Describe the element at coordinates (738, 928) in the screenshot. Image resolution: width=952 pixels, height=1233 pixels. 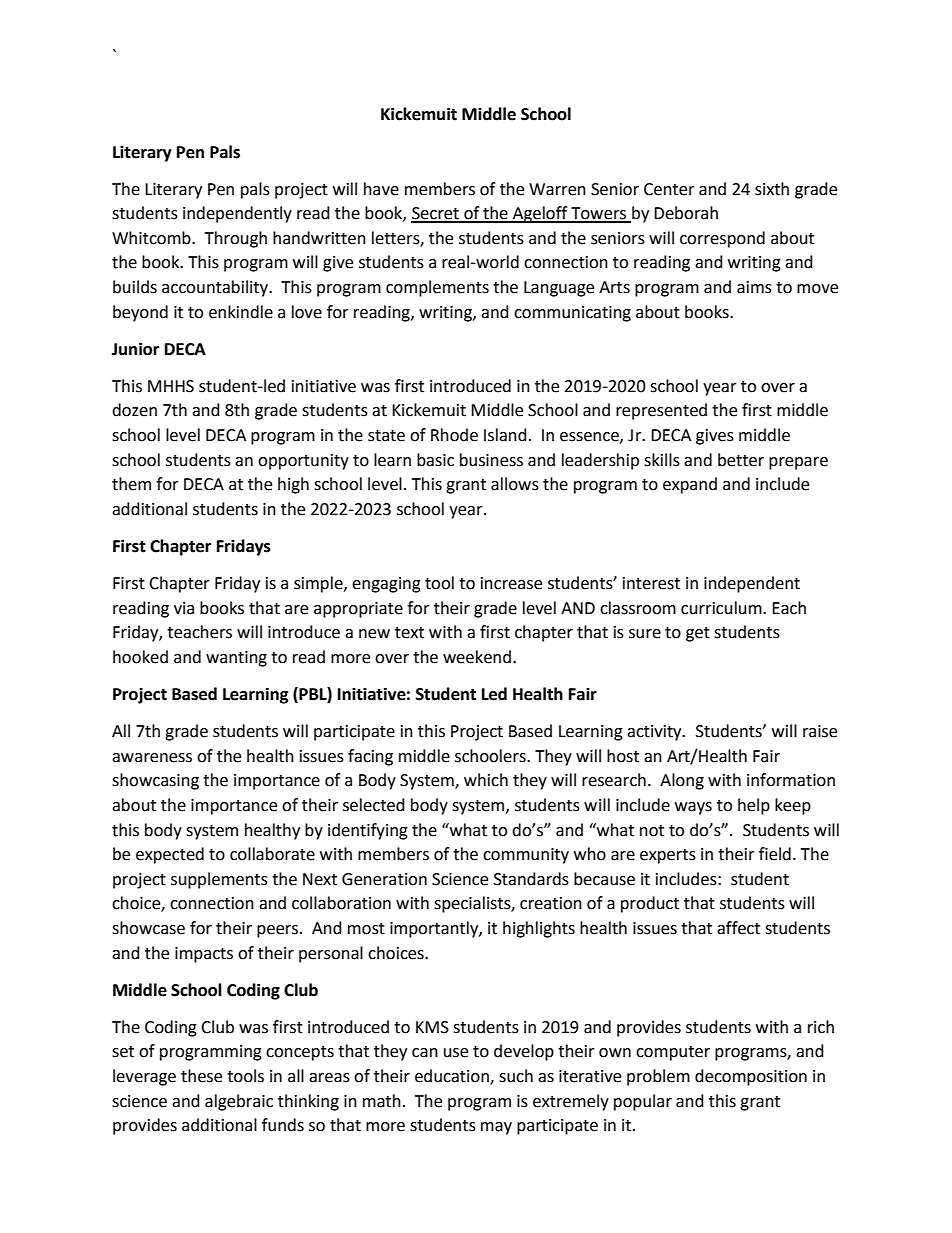
I see `affect` at that location.
